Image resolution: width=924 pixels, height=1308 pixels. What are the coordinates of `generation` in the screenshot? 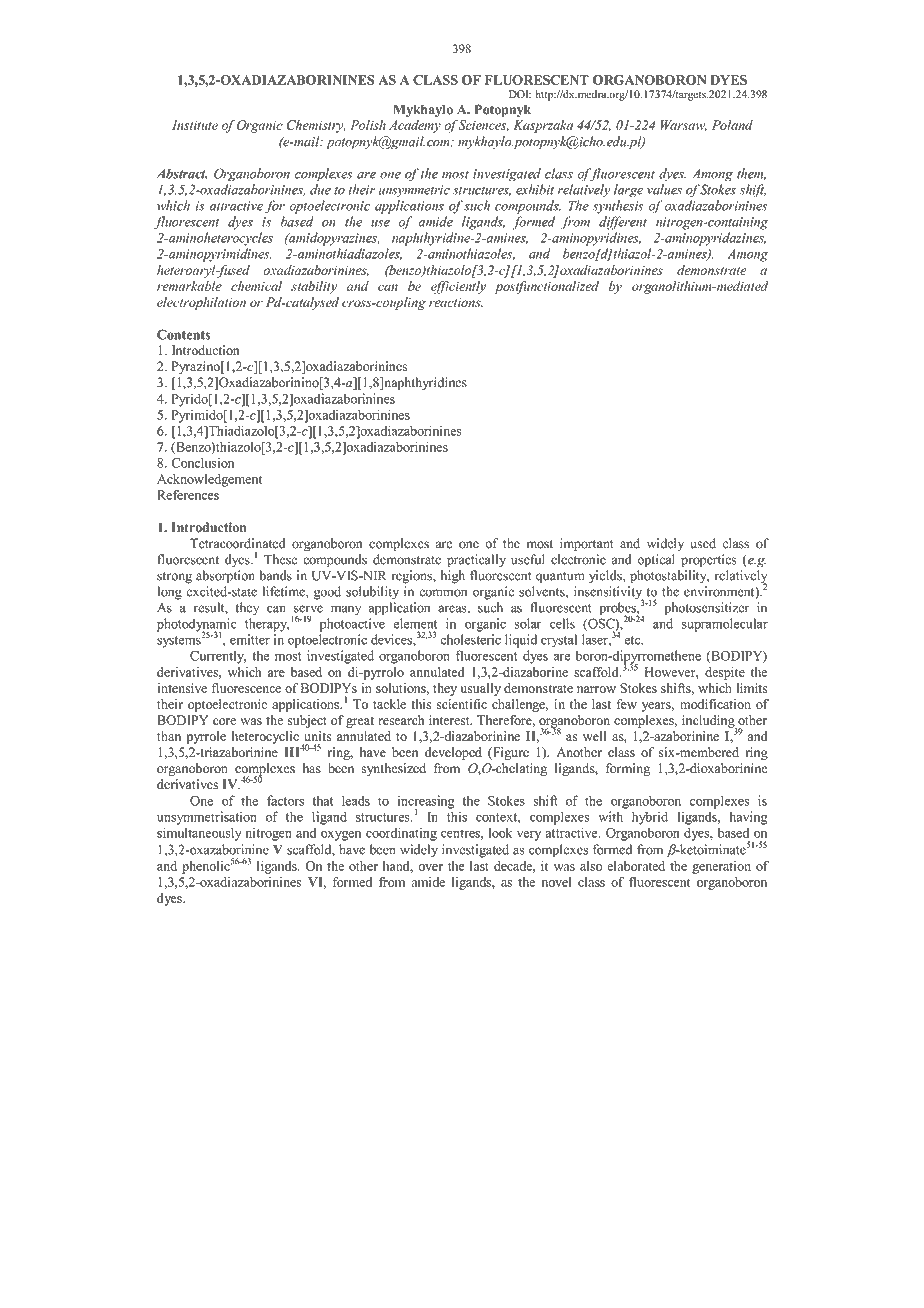 It's located at (721, 867).
